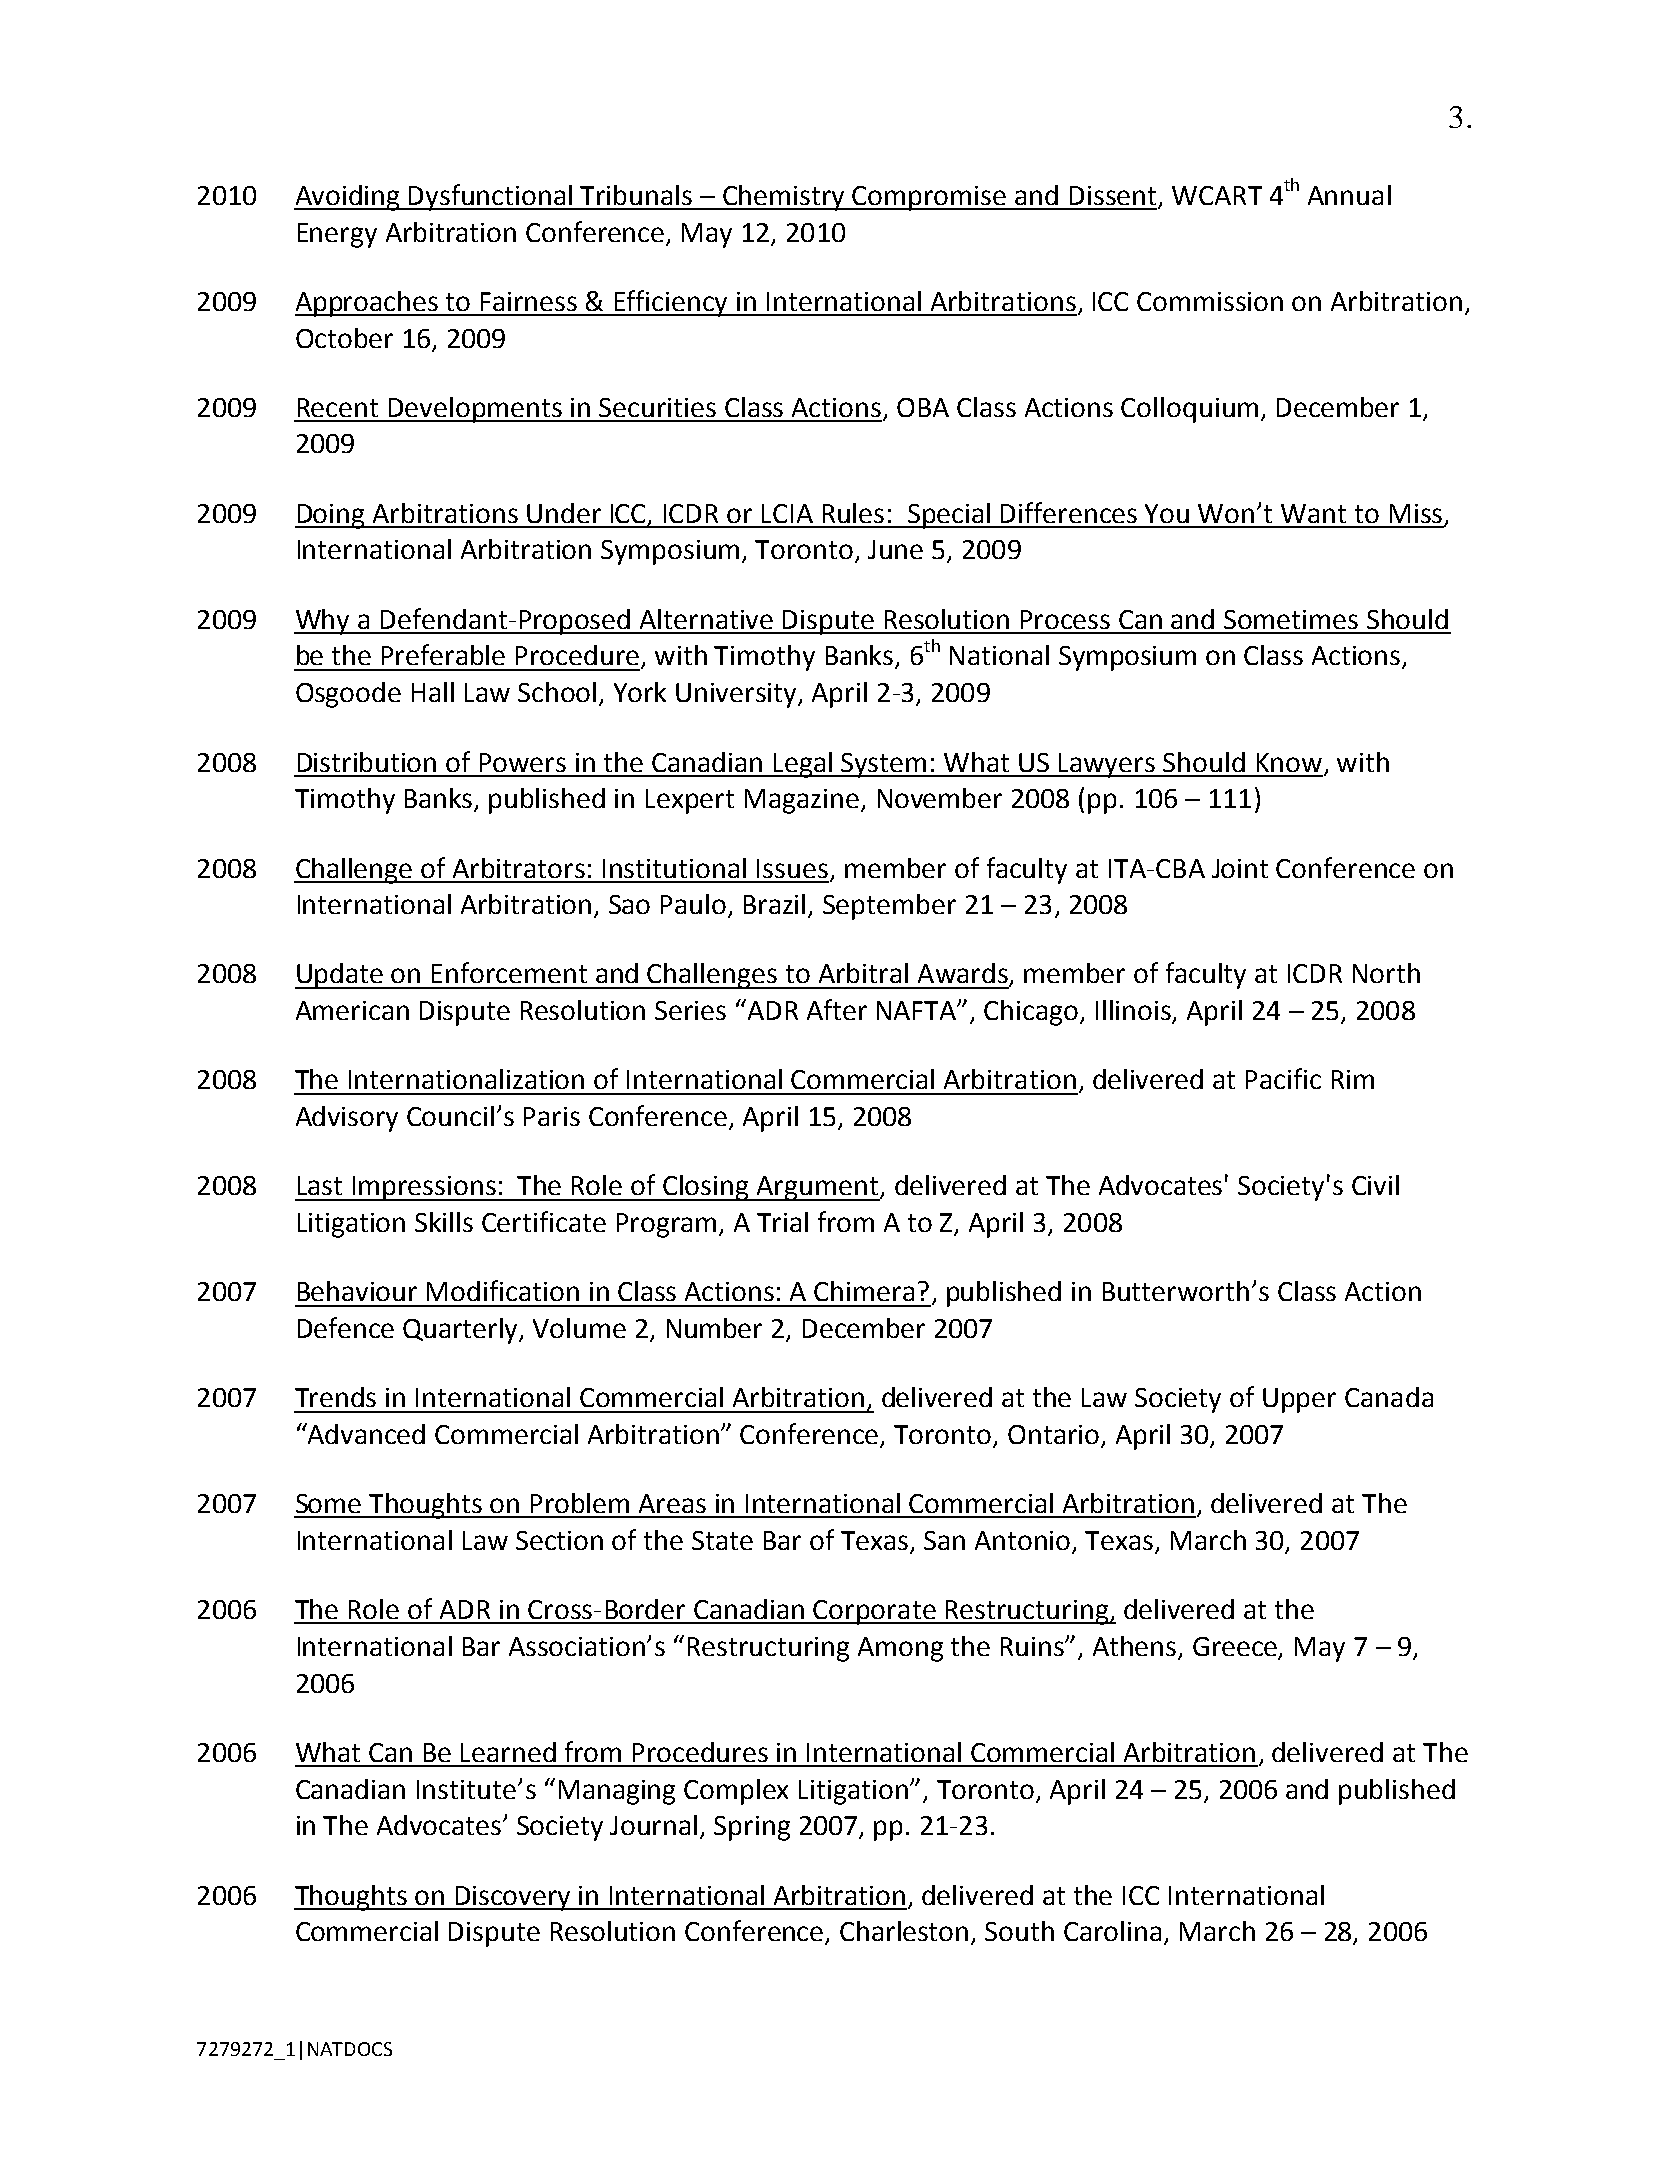 The image size is (1669, 2160). What do you see at coordinates (1283, 1078) in the page?
I see `Pacific` at bounding box center [1283, 1078].
